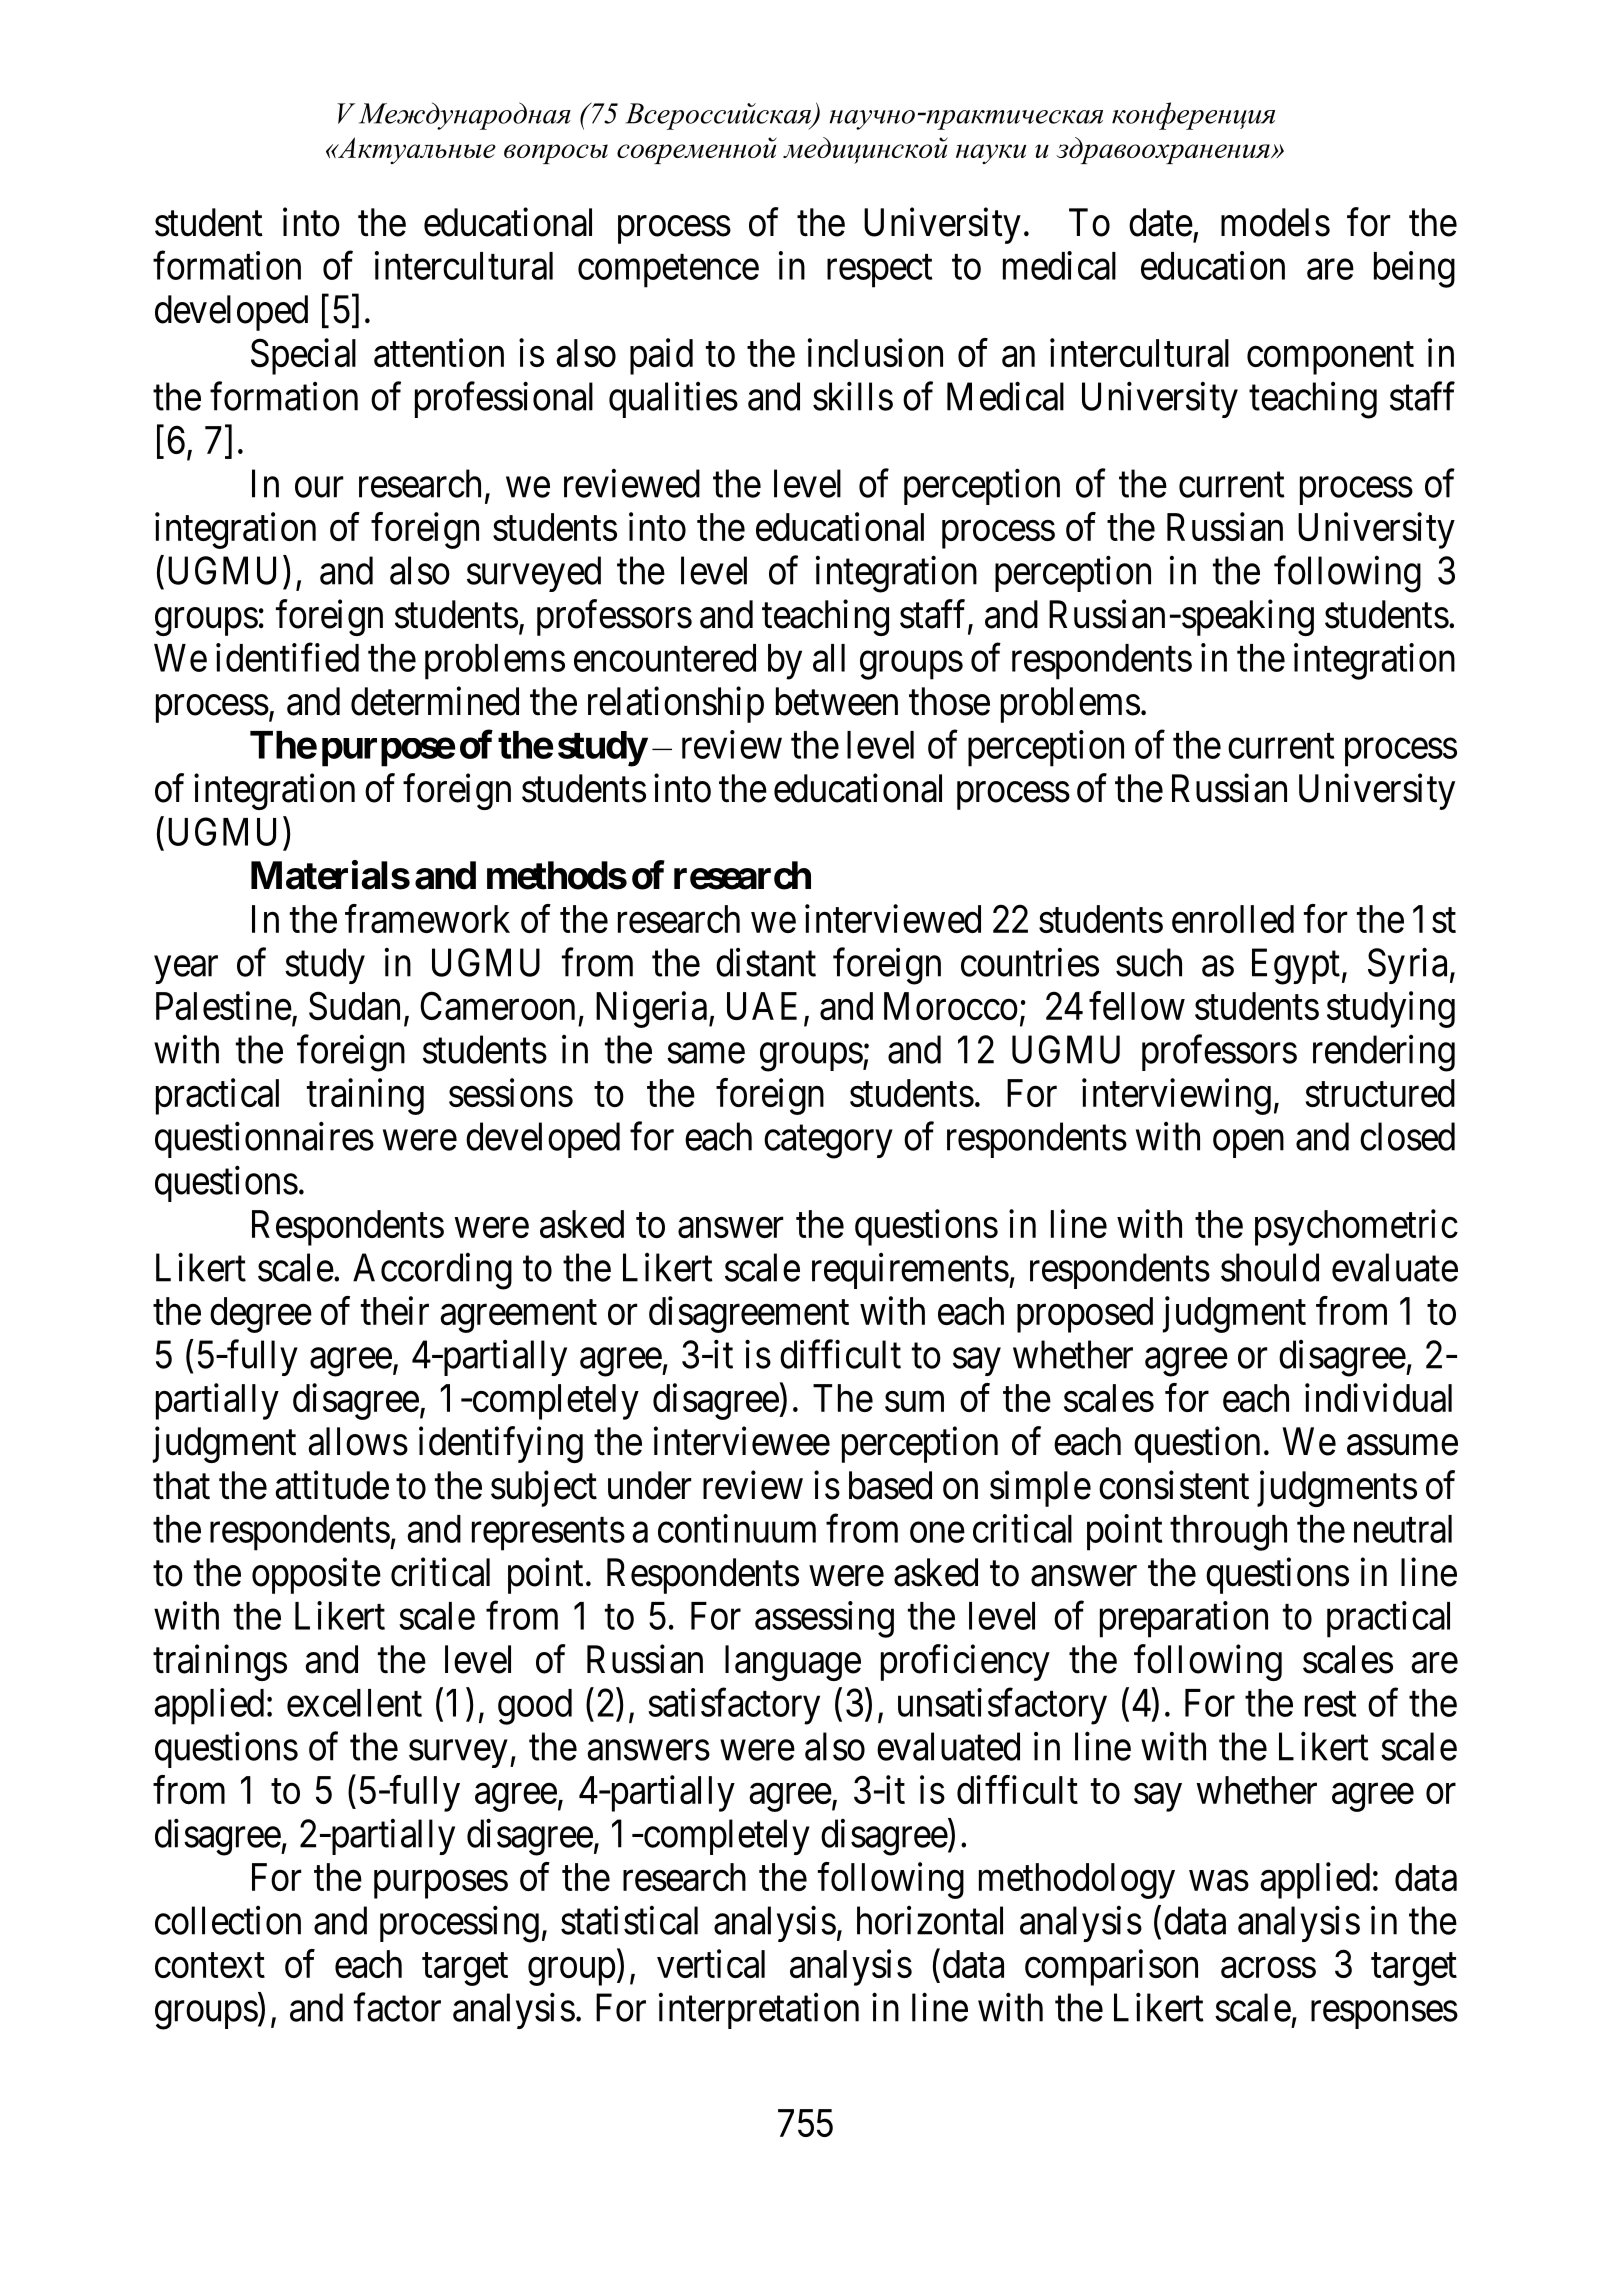 This image has height=2277, width=1610. What do you see at coordinates (427, 918) in the image?
I see `framework` at bounding box center [427, 918].
